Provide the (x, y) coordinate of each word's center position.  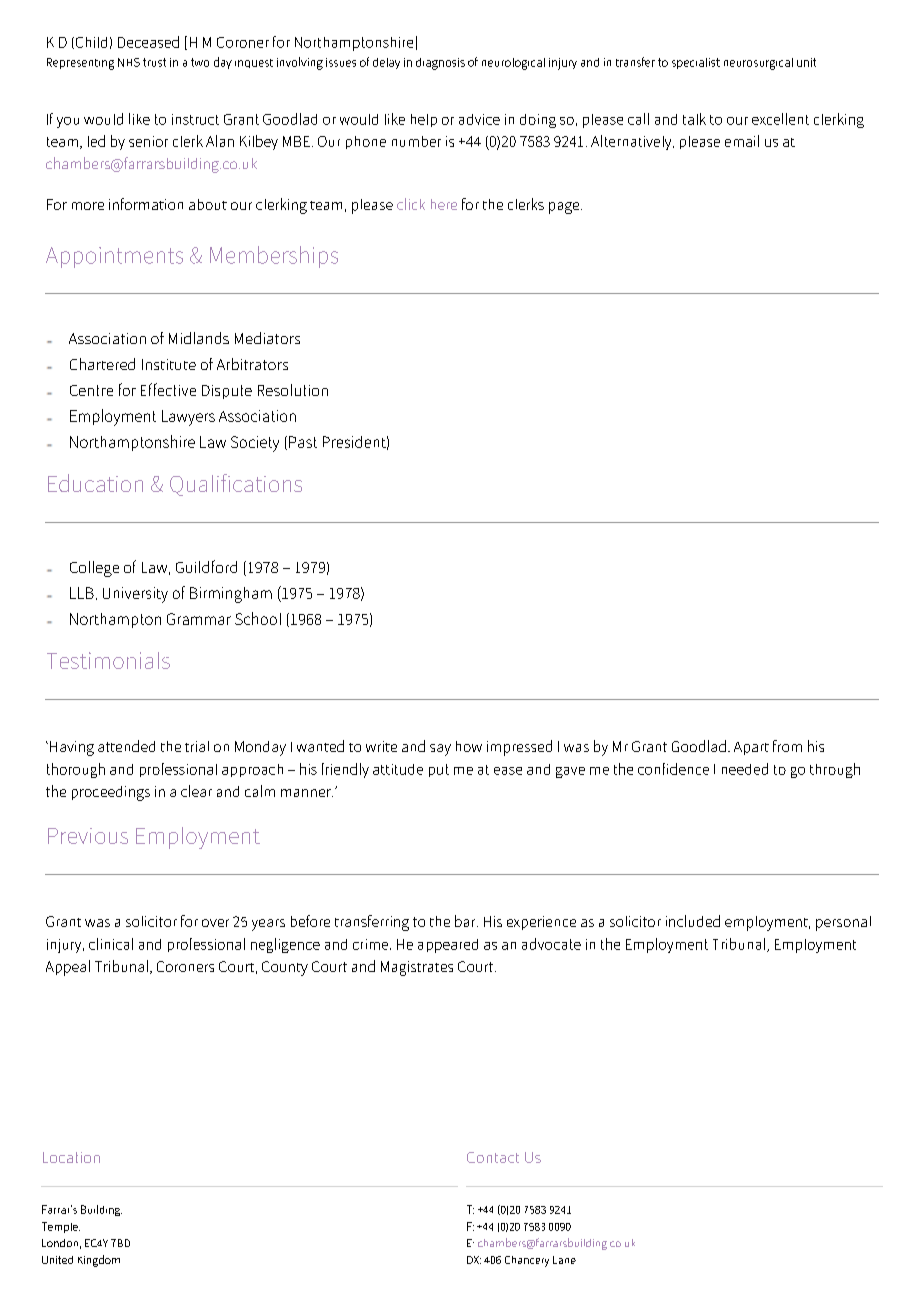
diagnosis (440, 64)
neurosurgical (758, 64)
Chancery (527, 1261)
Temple (61, 1227)
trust (154, 62)
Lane (564, 1260)
